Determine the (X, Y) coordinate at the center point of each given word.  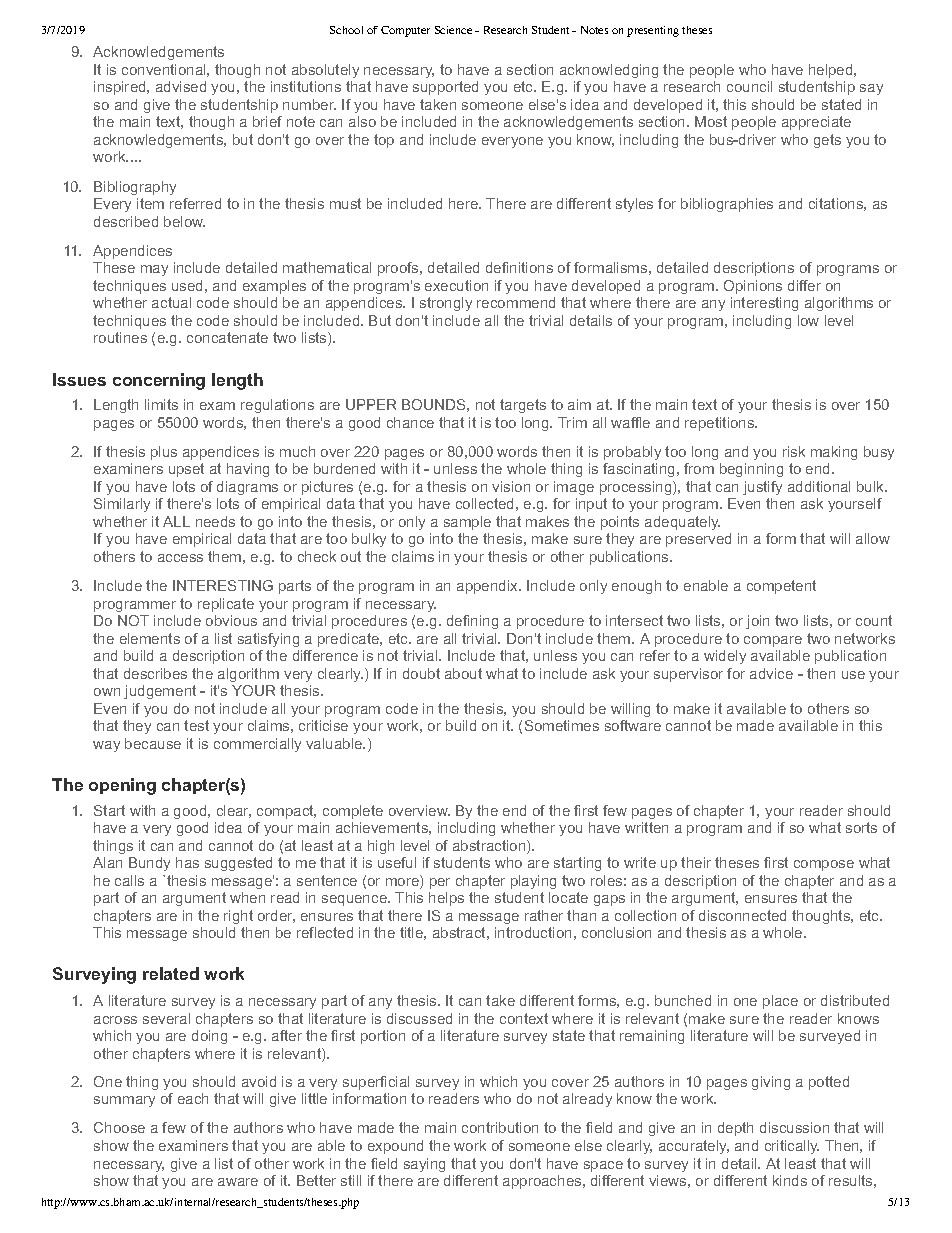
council (749, 86)
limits (161, 404)
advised (181, 86)
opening (122, 786)
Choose (119, 1127)
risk (794, 451)
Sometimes (562, 725)
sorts (861, 827)
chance (410, 422)
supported (445, 88)
